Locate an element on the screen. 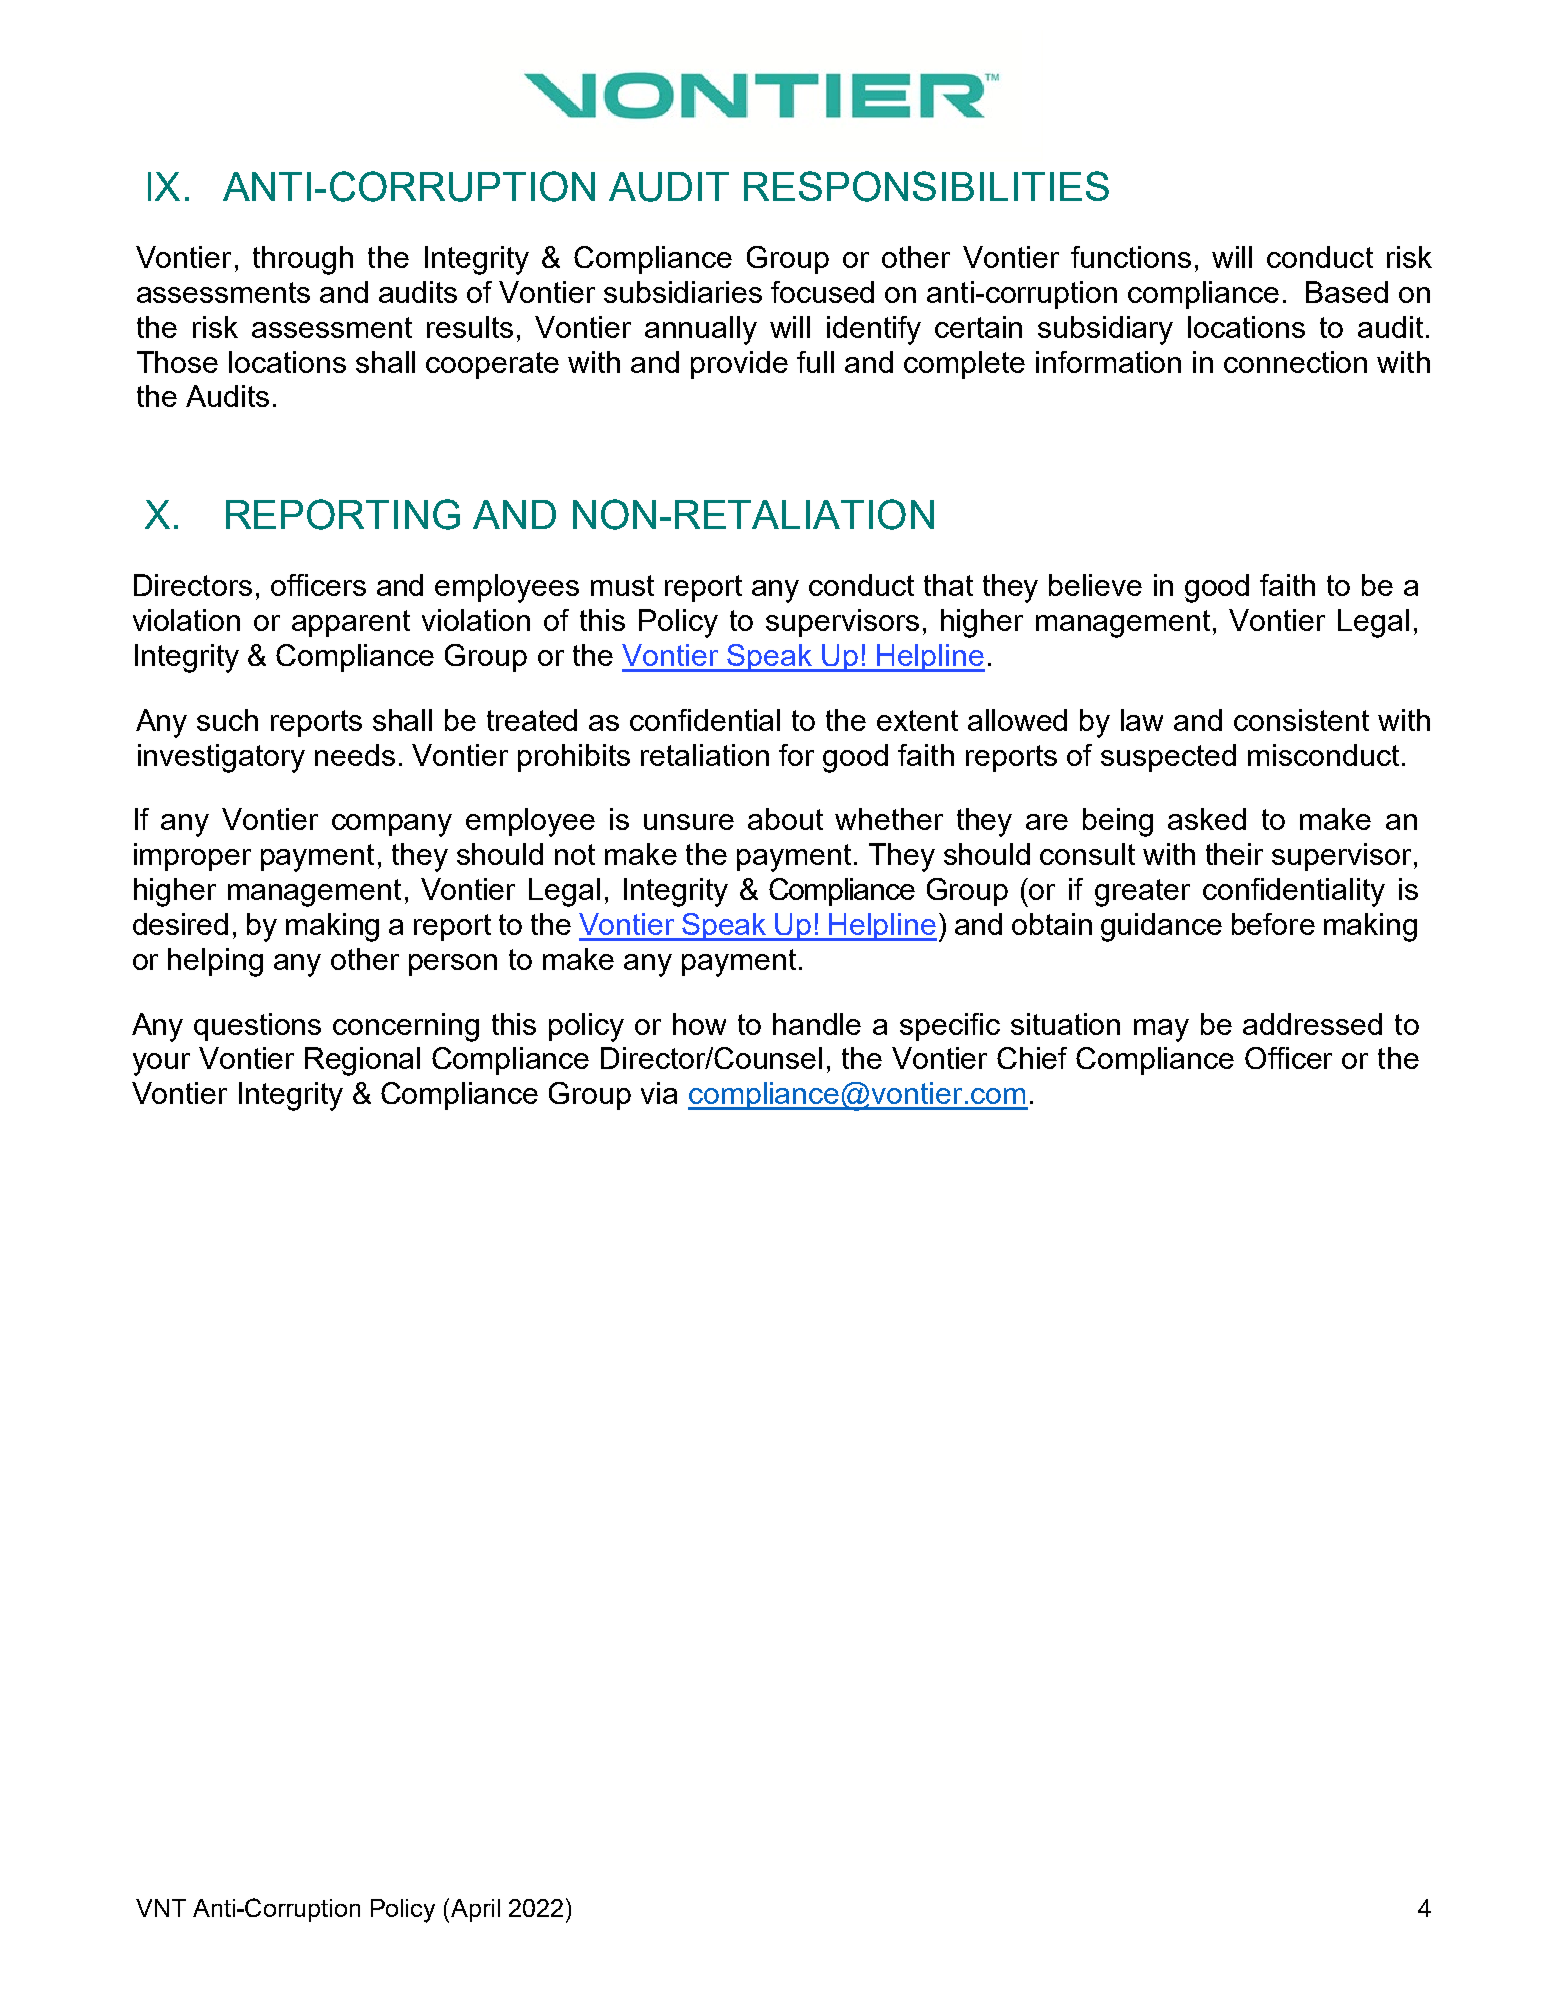 The image size is (1541, 1995). apparent is located at coordinates (351, 623).
